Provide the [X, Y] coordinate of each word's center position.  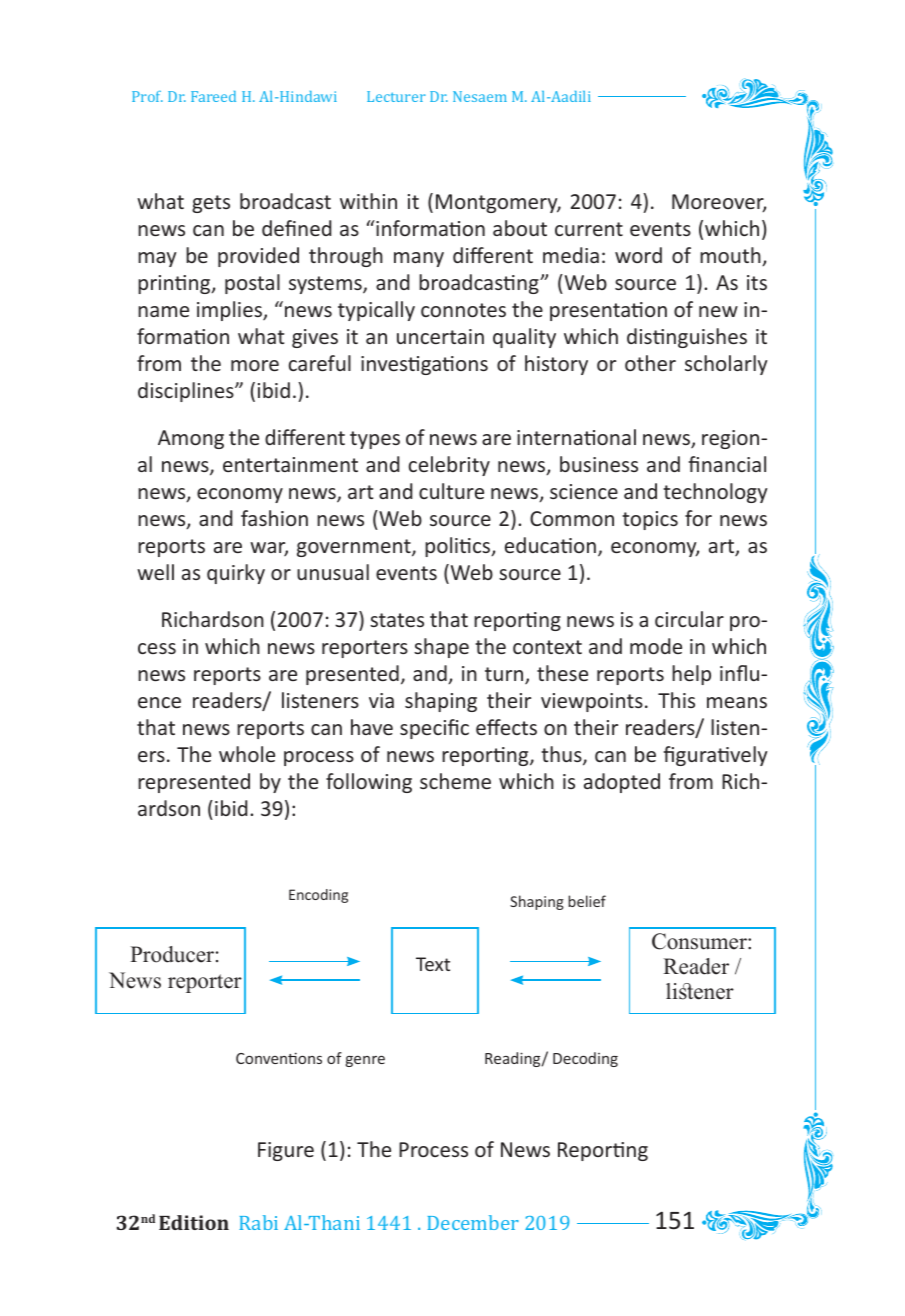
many [419, 259]
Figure [286, 1151]
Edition [194, 1222]
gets [211, 204]
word [638, 255]
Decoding [585, 1059]
